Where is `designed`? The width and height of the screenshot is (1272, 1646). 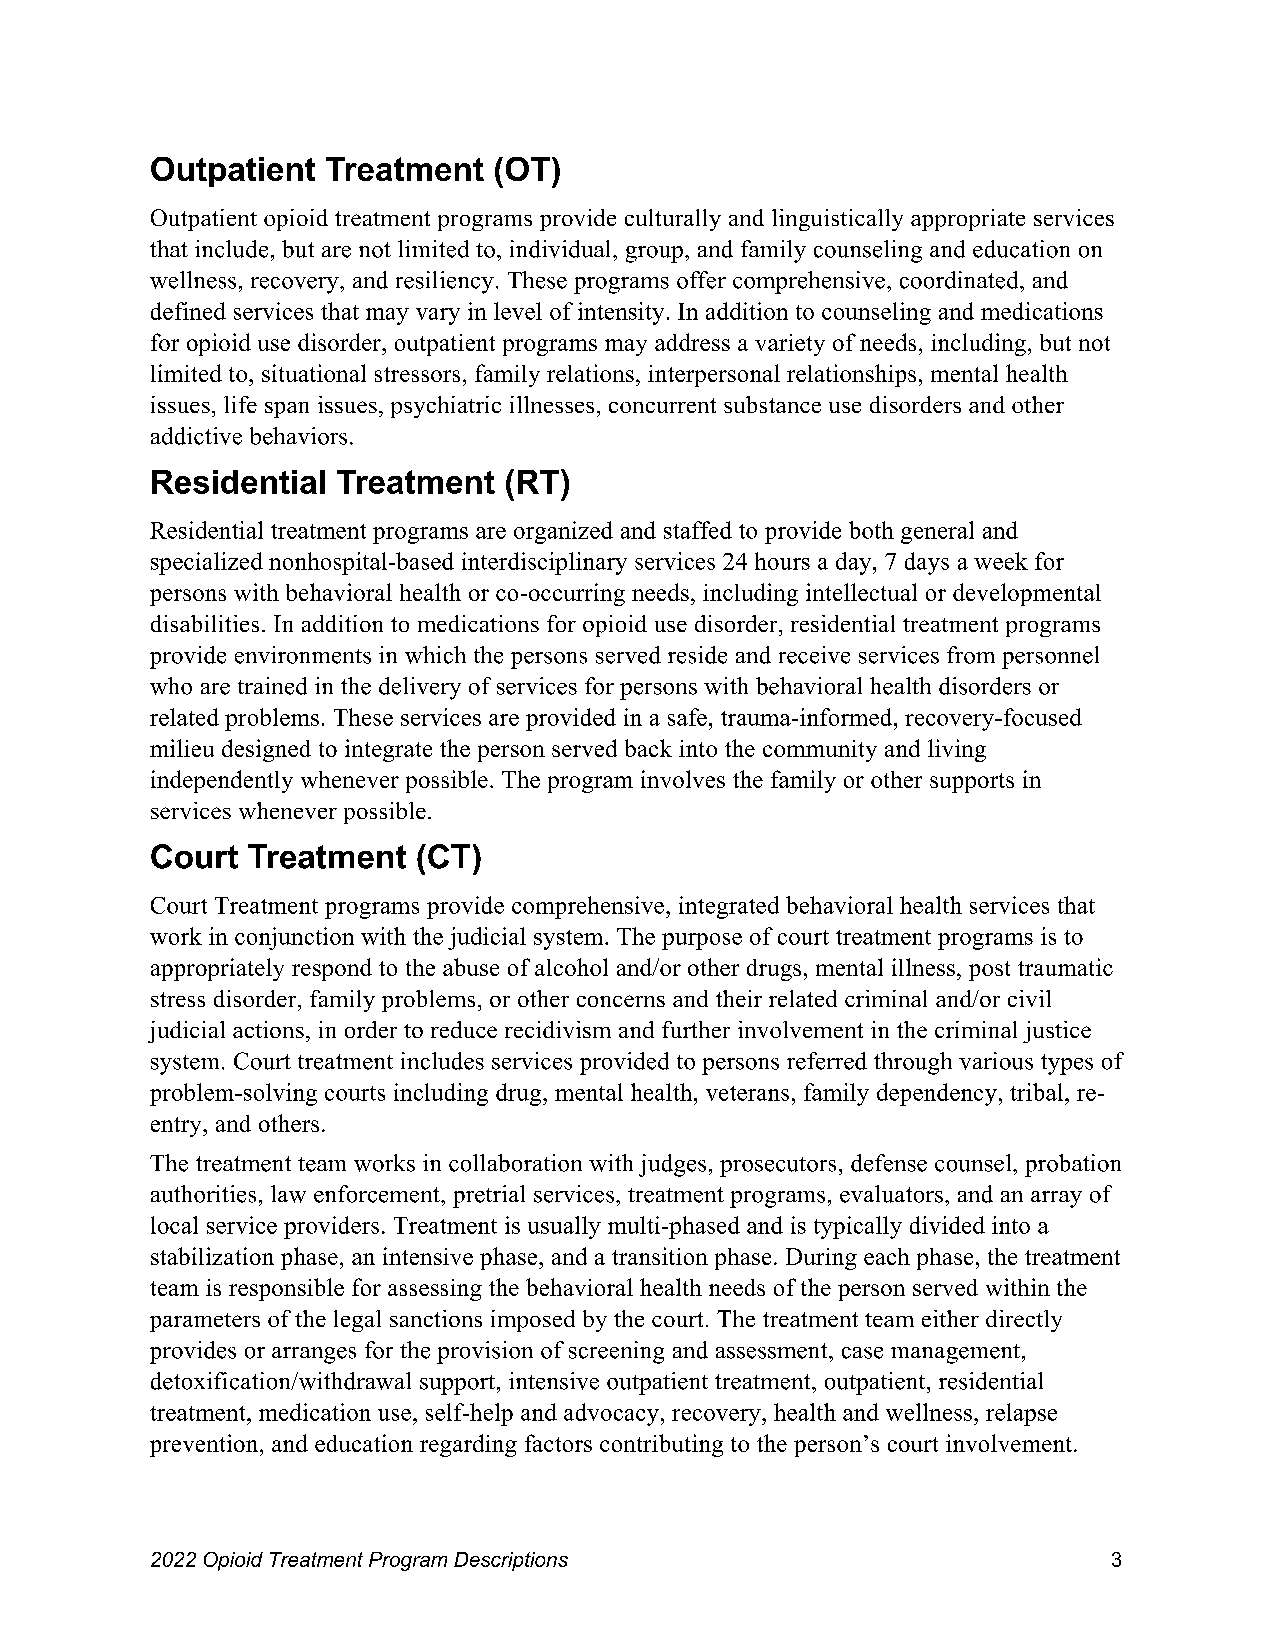
designed is located at coordinates (266, 750).
